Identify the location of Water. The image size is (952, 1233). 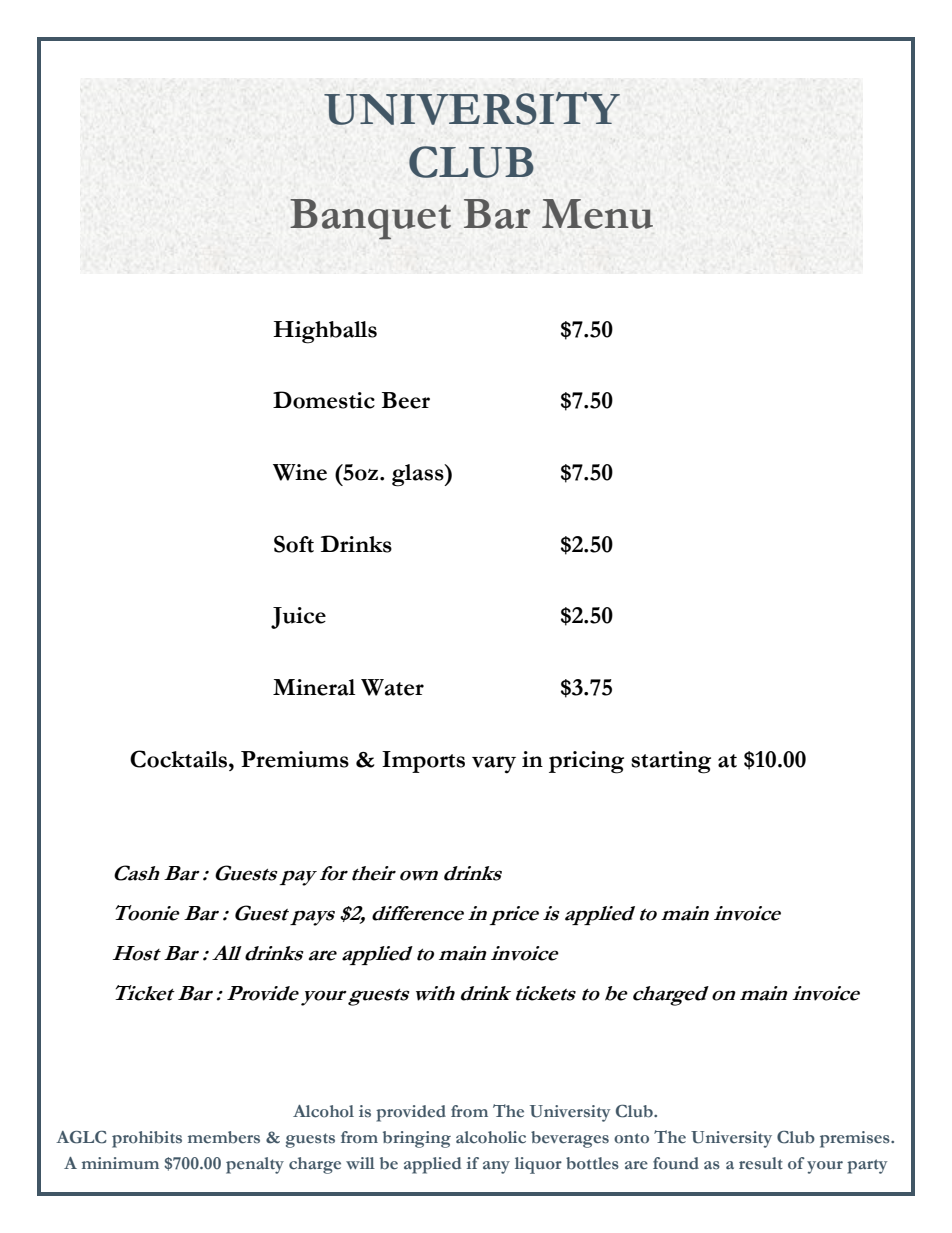
(392, 687).
